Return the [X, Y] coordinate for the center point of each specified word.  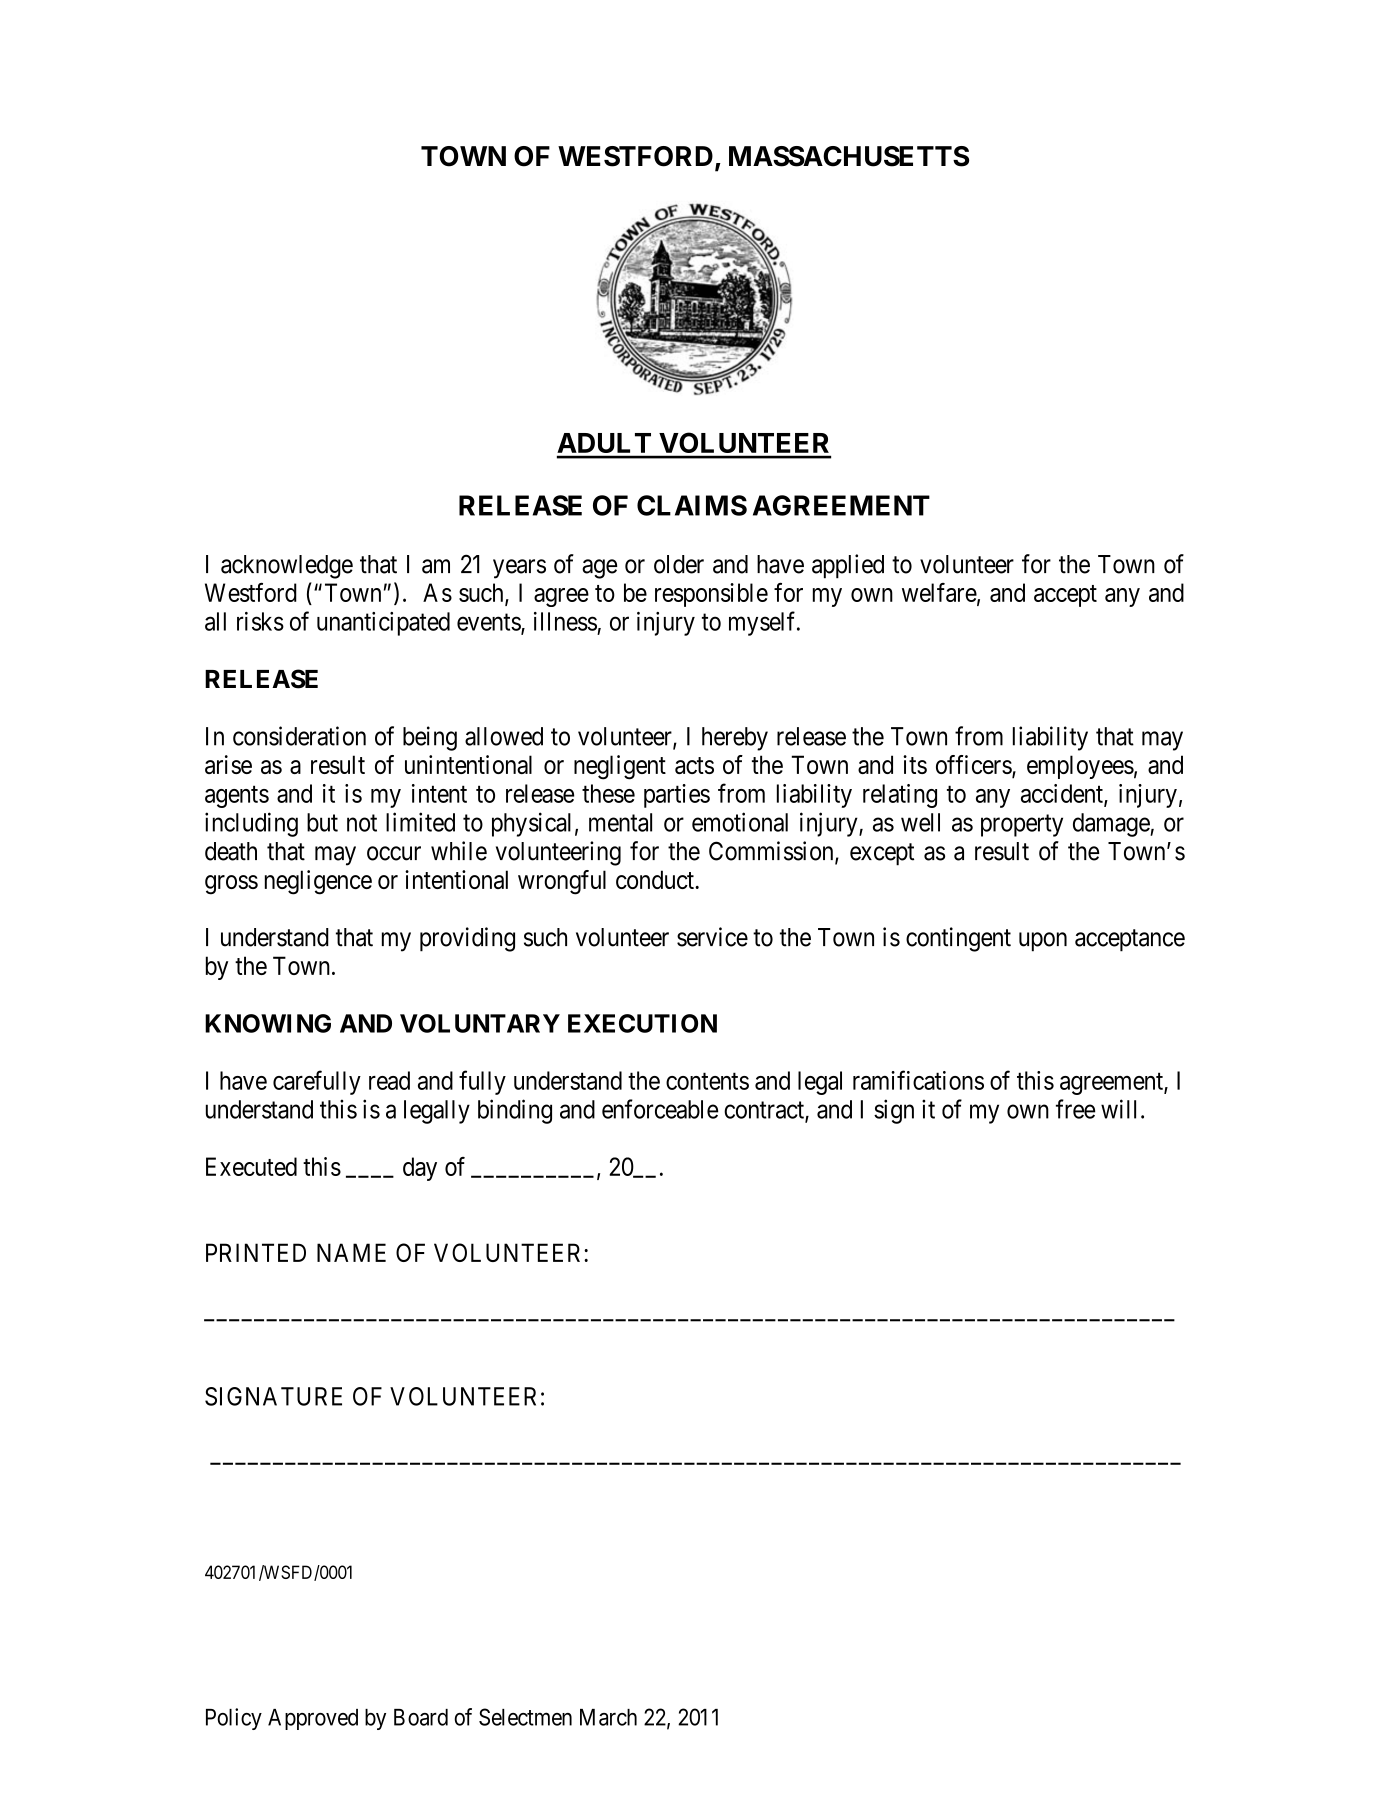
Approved [313, 1719]
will [1118, 1109]
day [420, 1169]
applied [848, 566]
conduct [656, 879]
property [1022, 825]
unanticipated [383, 624]
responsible [711, 595]
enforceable [660, 1109]
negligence [318, 882]
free [1075, 1109]
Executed [251, 1166]
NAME [351, 1252]
